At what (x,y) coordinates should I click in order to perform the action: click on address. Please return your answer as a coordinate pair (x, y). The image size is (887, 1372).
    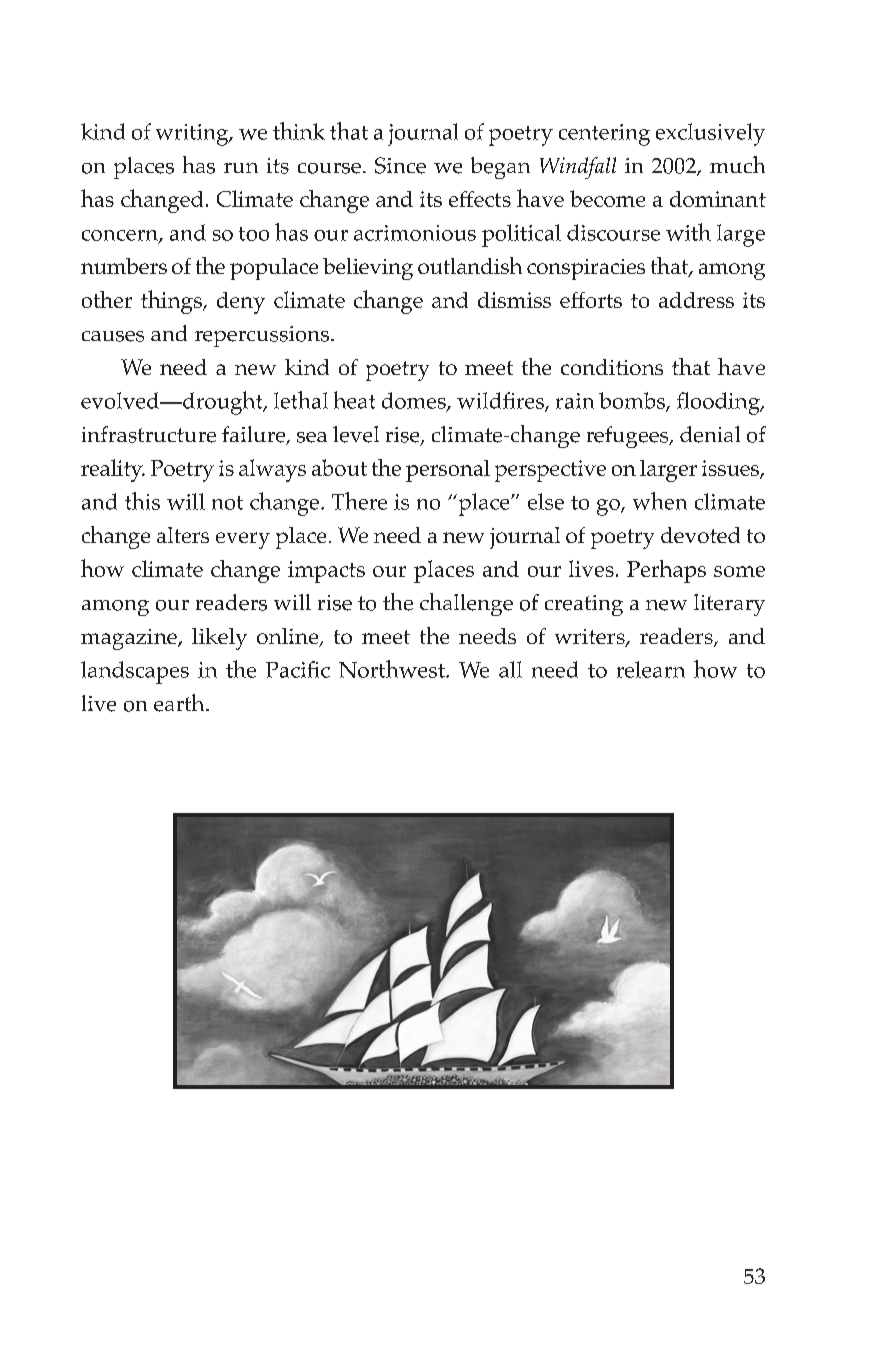
    Looking at the image, I should click on (696, 300).
